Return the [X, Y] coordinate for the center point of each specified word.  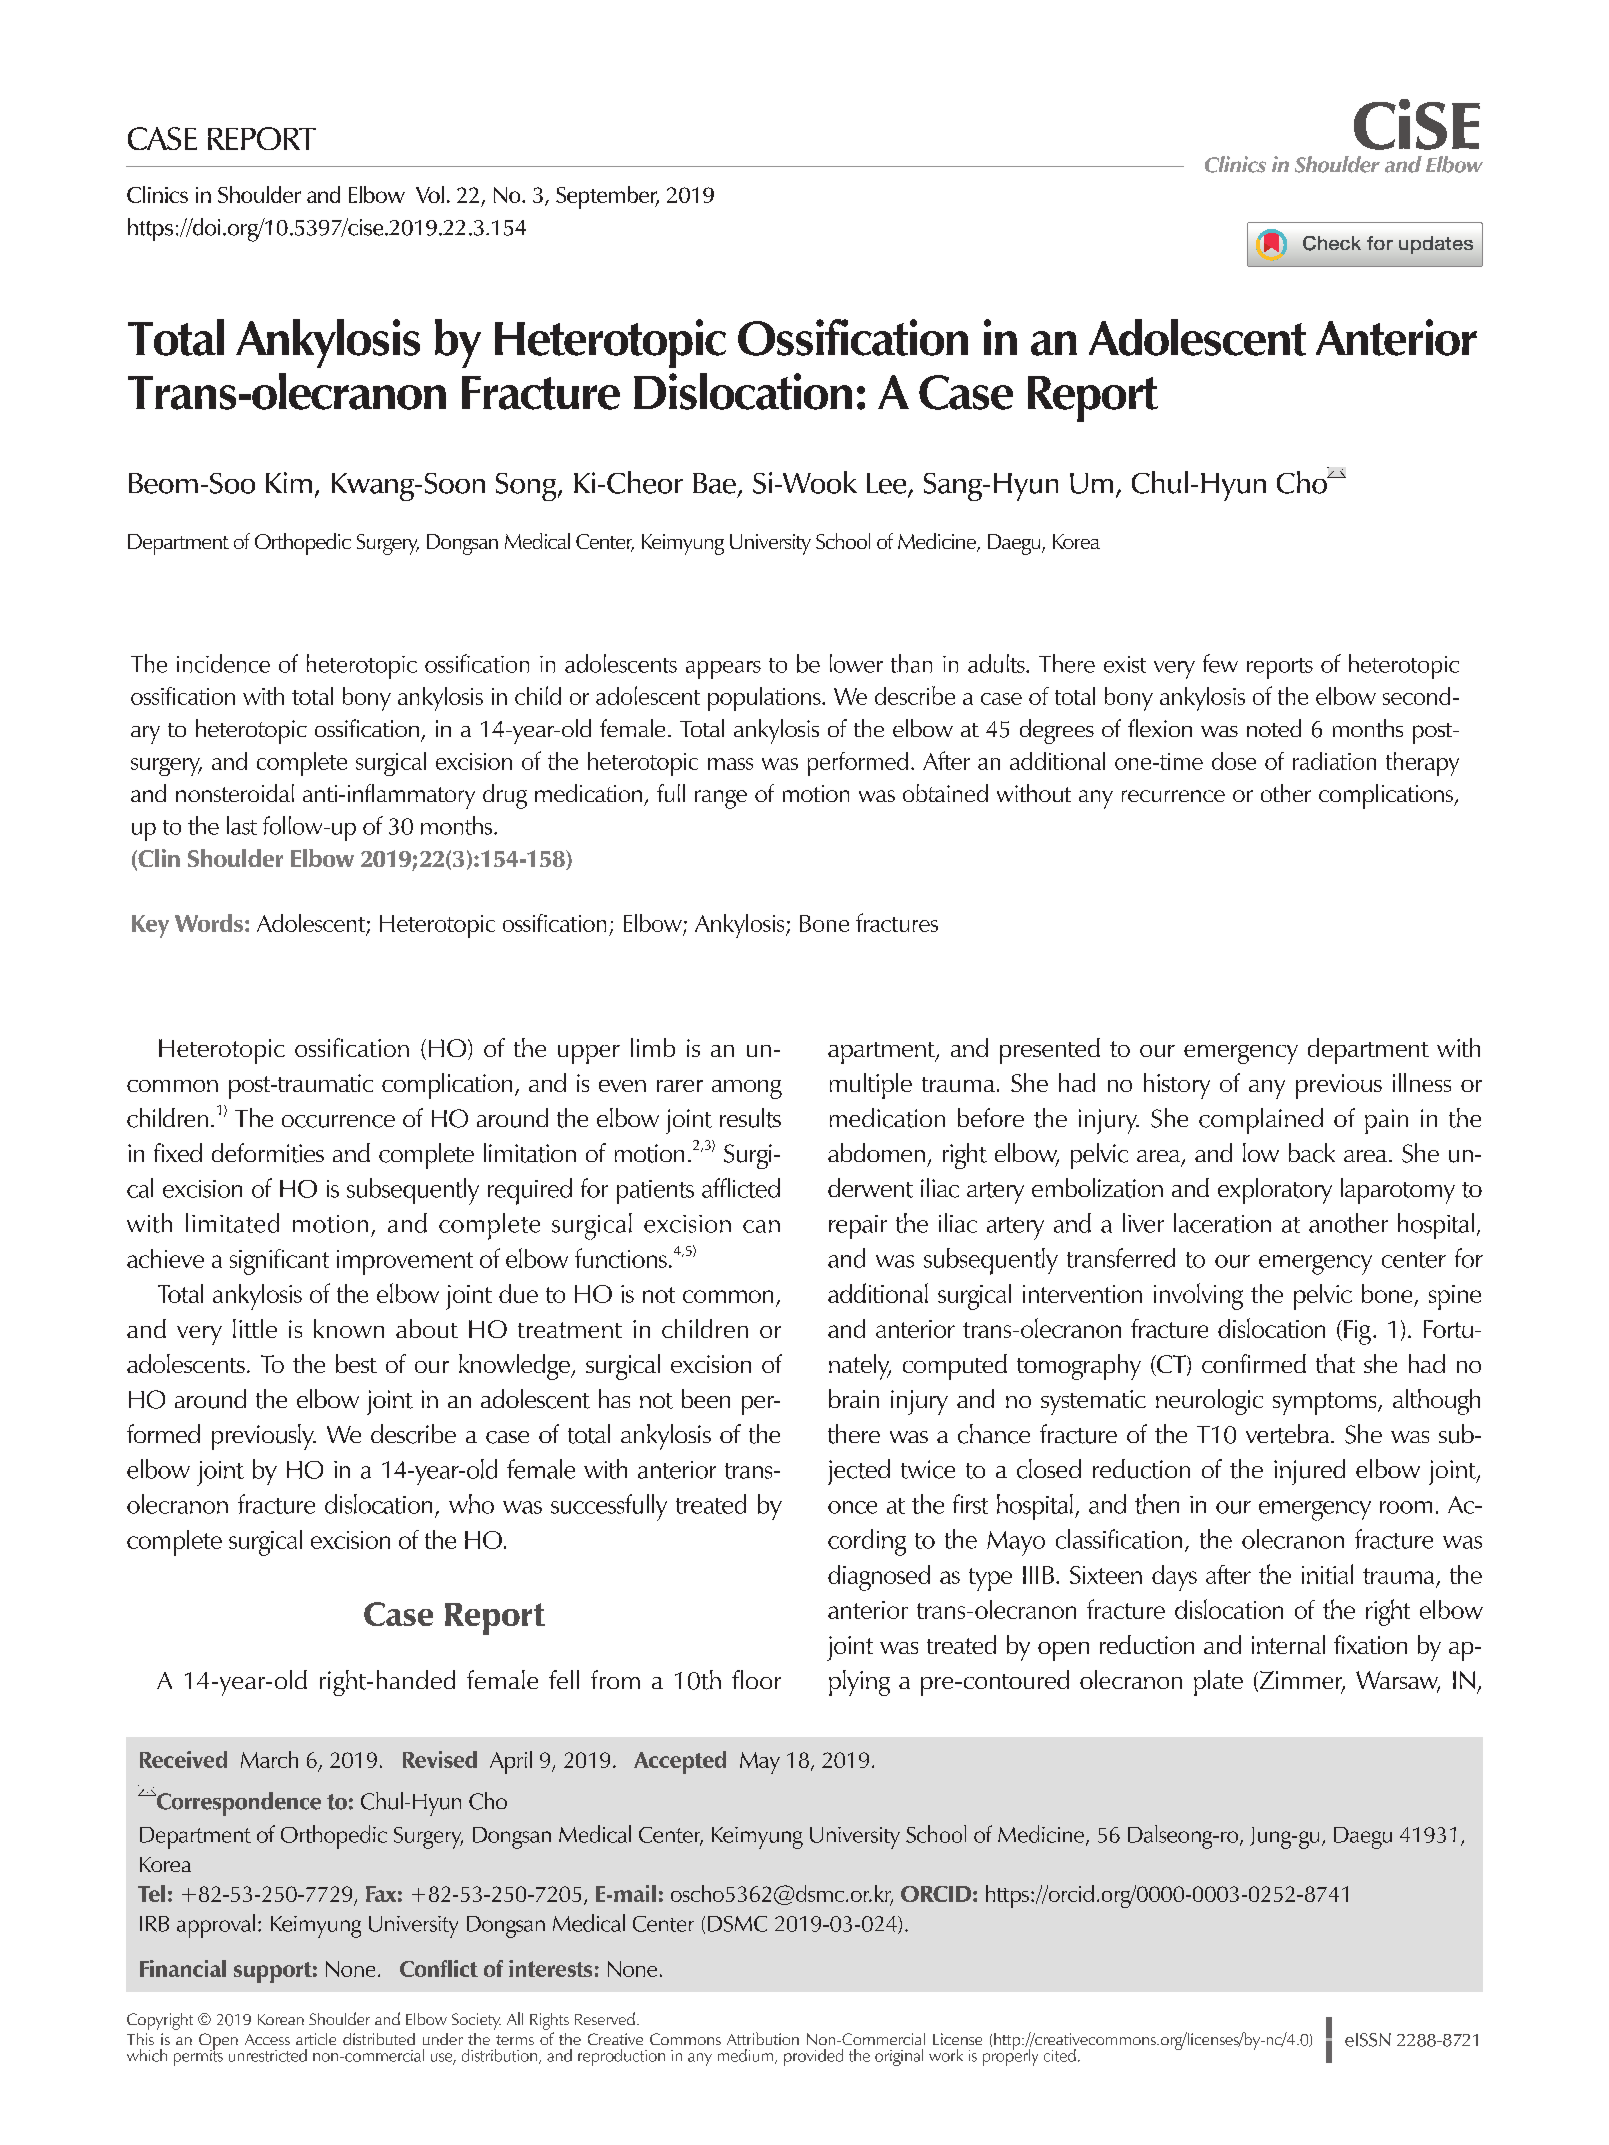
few [1220, 663]
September [607, 197]
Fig [1357, 1332]
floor [756, 1679]
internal [1288, 1644]
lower [856, 663]
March [269, 1759]
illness [1422, 1082]
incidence [223, 663]
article [316, 2039]
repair [858, 1227]
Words [209, 923]
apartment [882, 1053]
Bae [714, 483]
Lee [888, 484]
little [255, 1328]
